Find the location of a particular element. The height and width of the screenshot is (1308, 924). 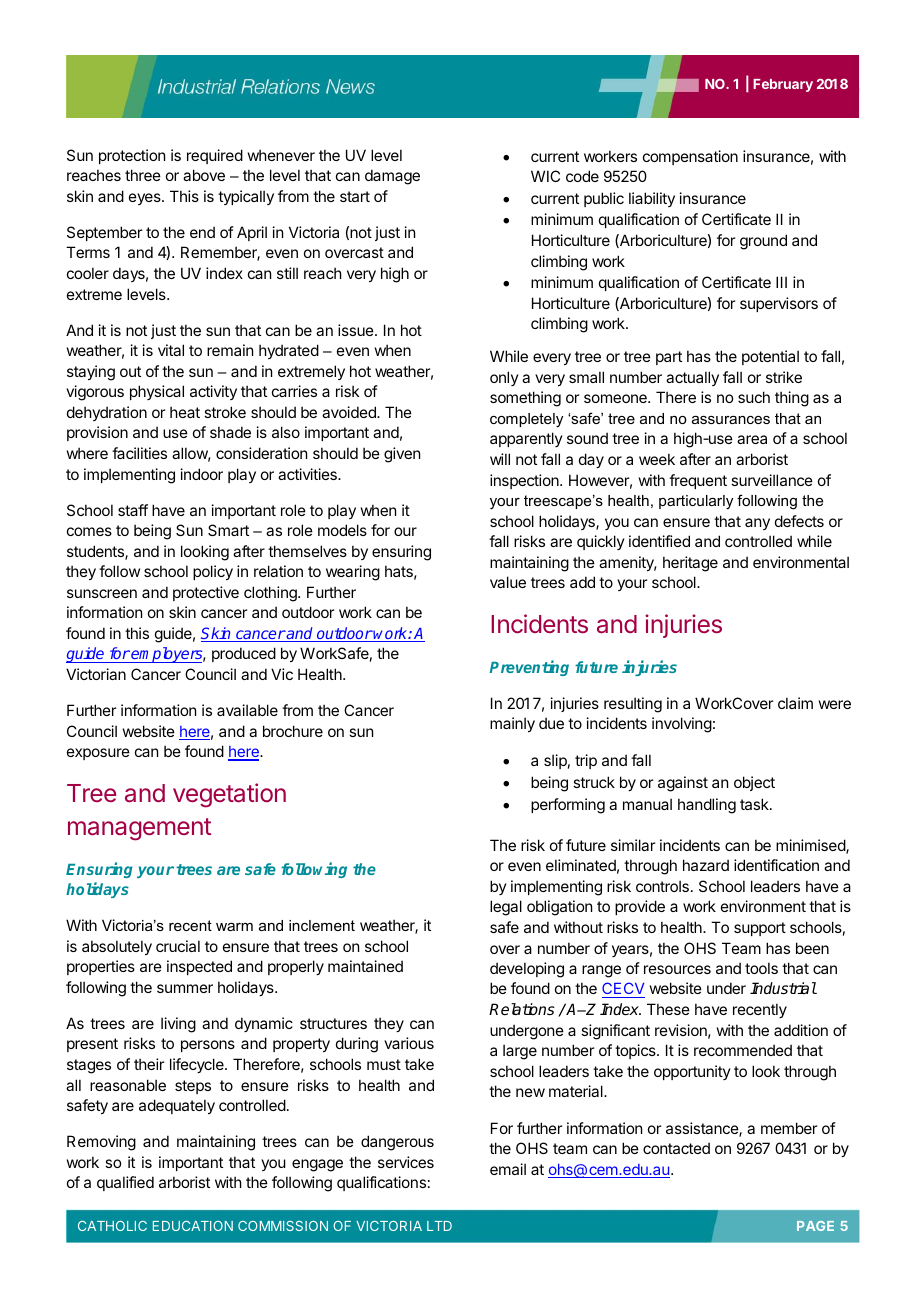

PAGE is located at coordinates (815, 1226).
